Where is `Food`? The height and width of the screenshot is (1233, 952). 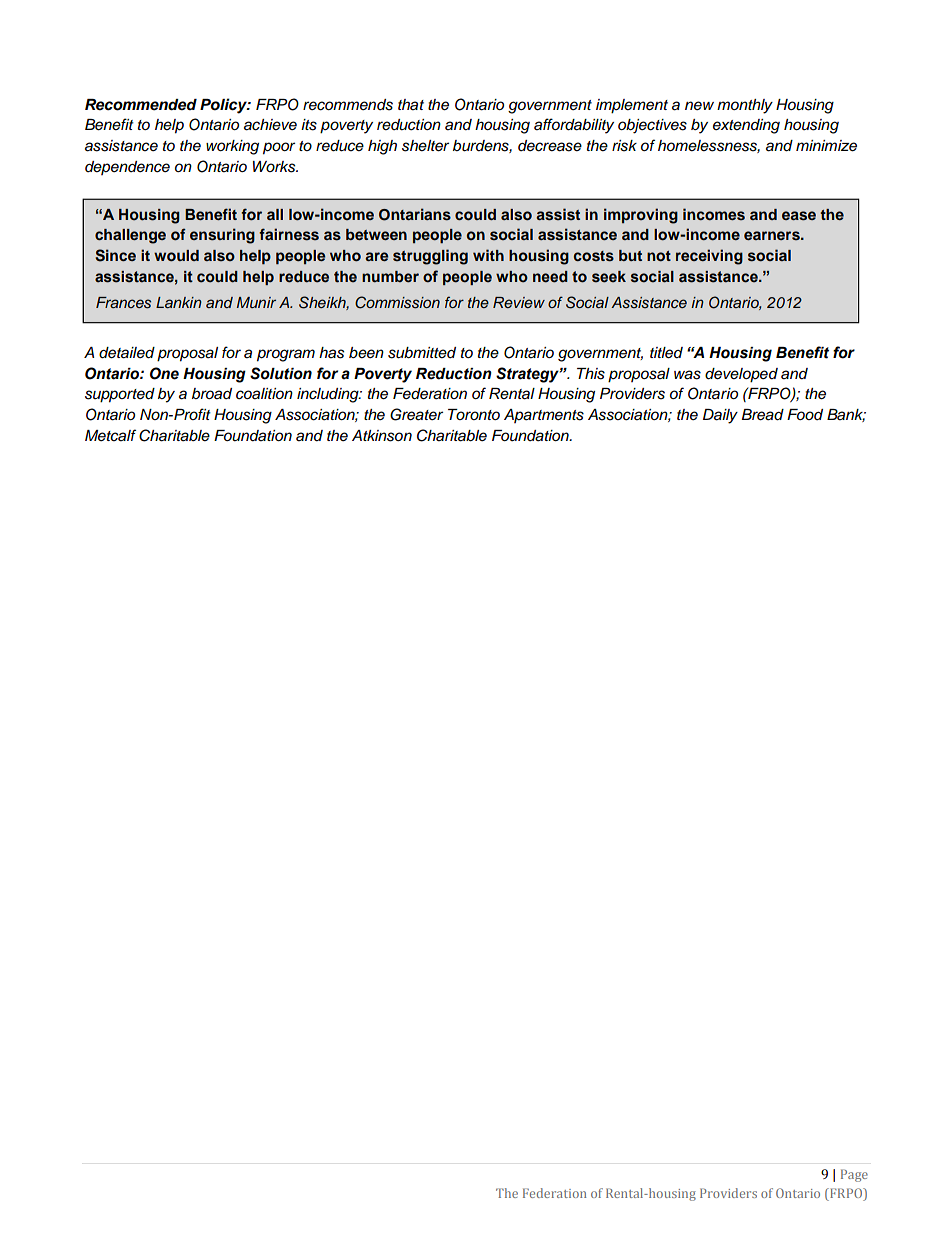 Food is located at coordinates (805, 414).
